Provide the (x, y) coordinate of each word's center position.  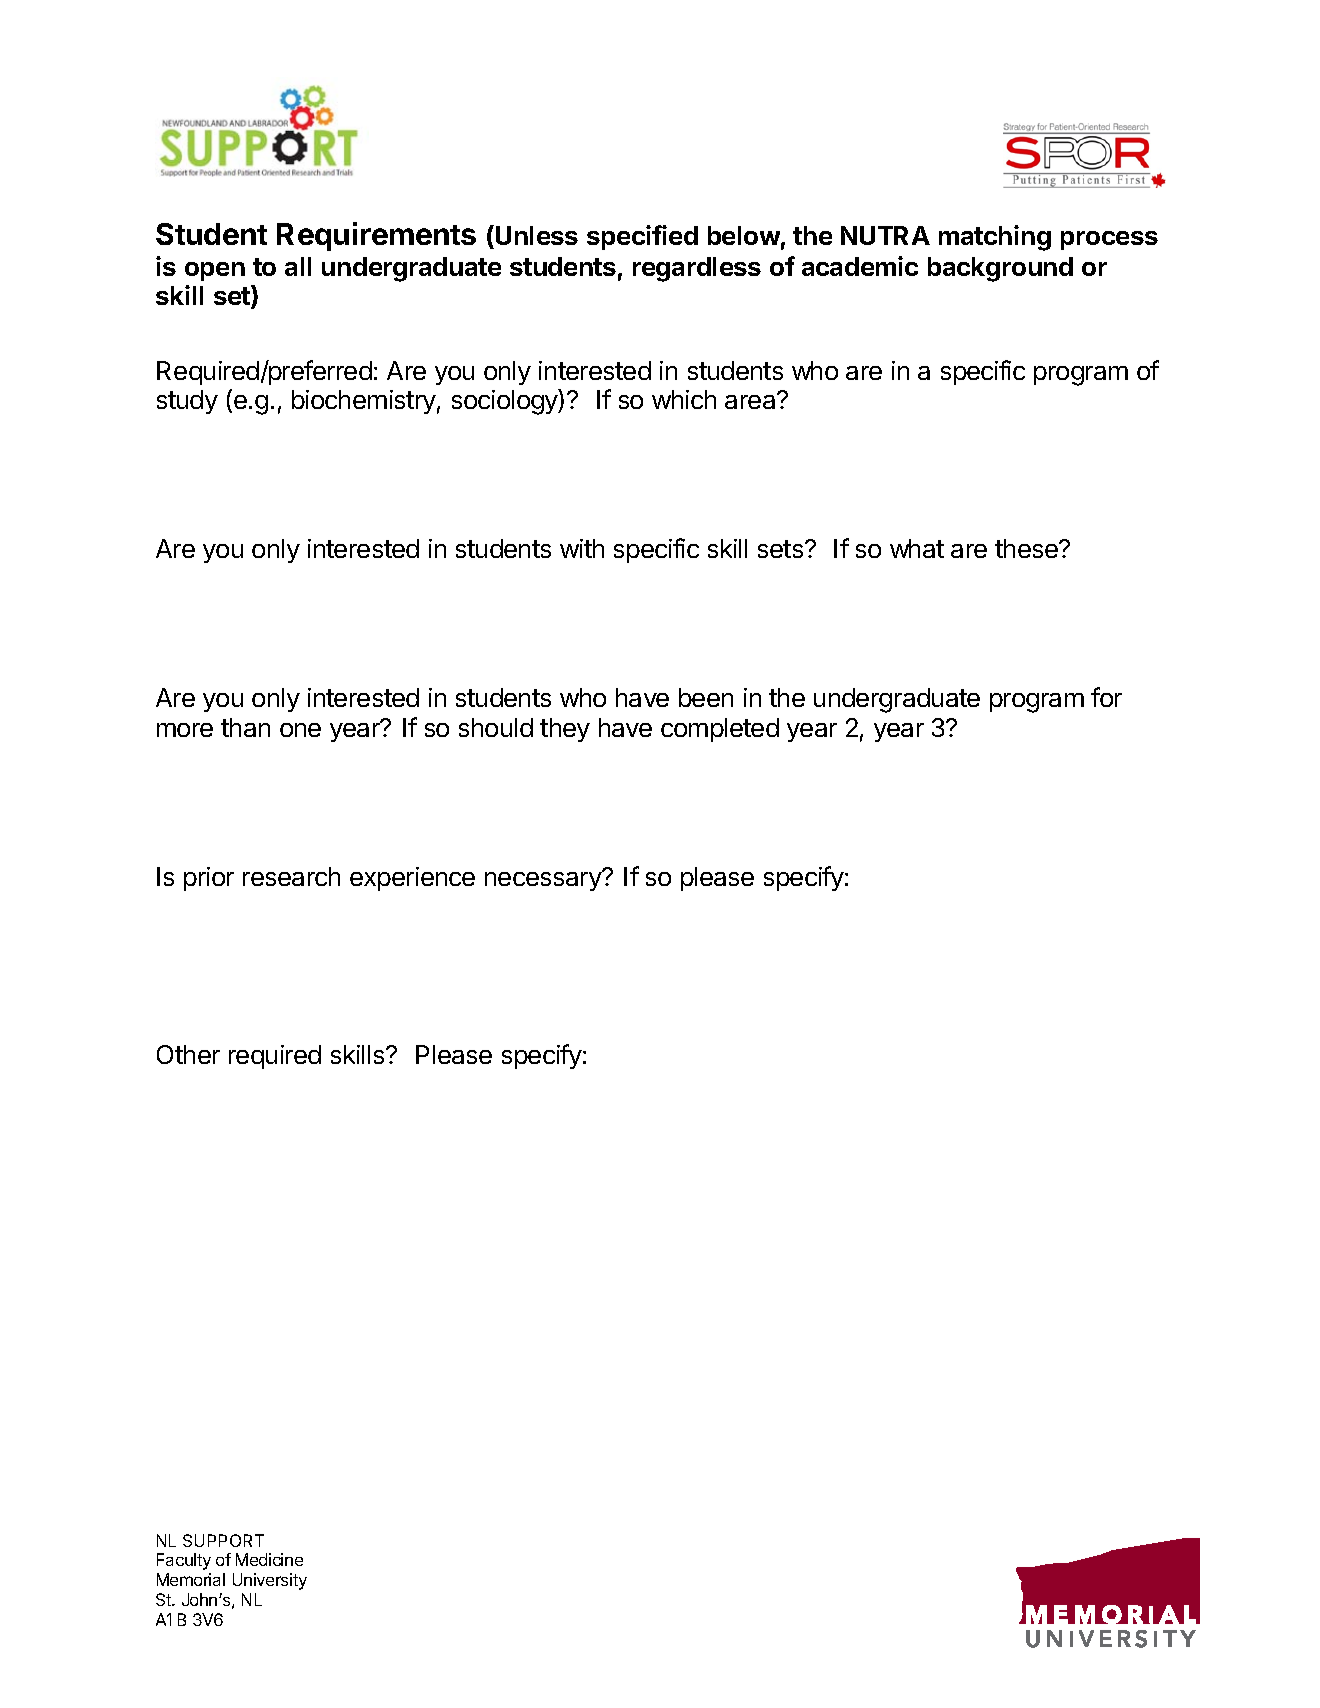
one (300, 730)
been (706, 697)
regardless (697, 269)
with (582, 548)
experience (412, 879)
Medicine (269, 1559)
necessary (544, 880)
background (1000, 269)
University (270, 1581)
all (298, 266)
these (1027, 548)
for (1106, 697)
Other (188, 1054)
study (187, 402)
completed (720, 730)
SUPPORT (223, 1540)
